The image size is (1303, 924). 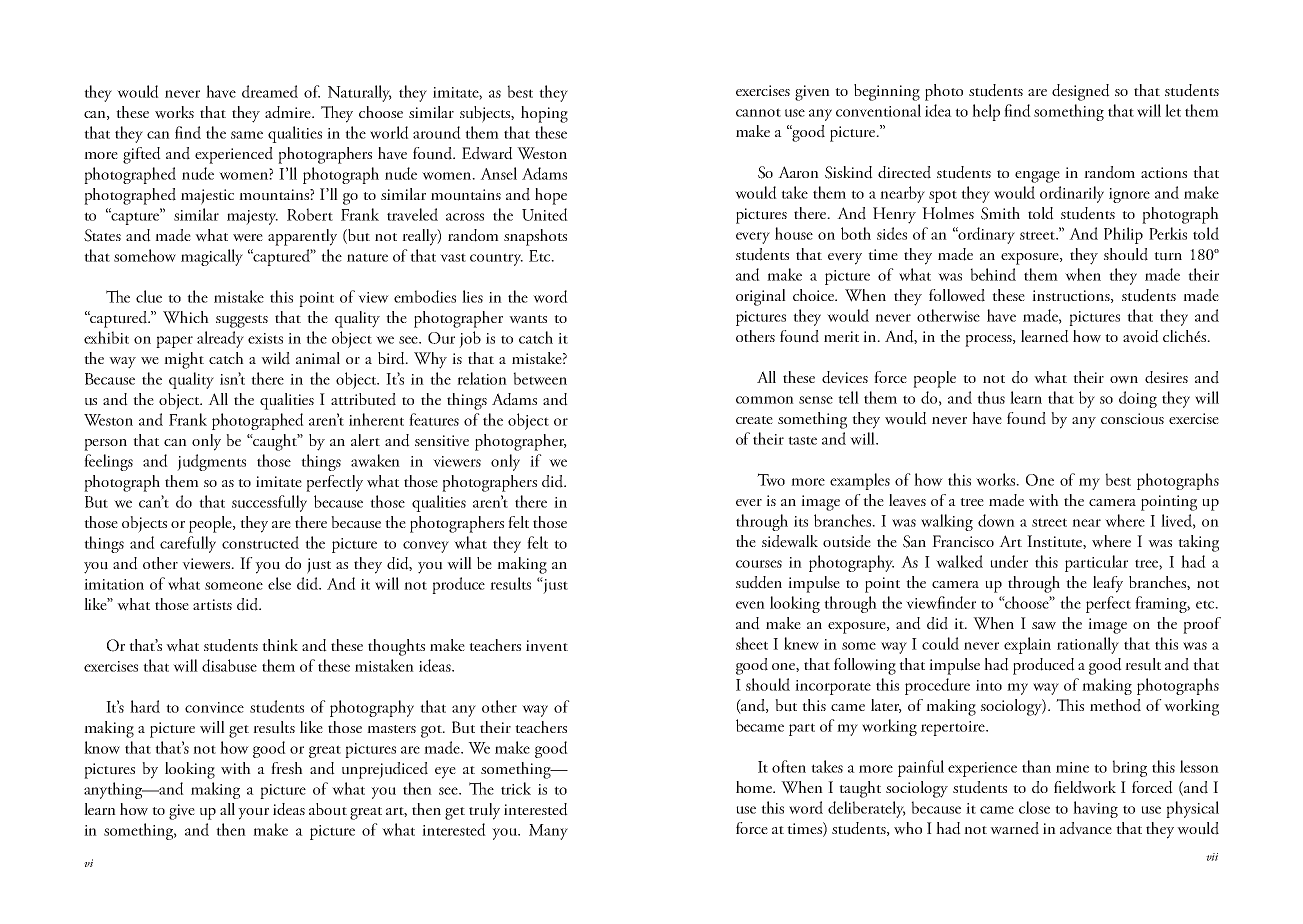 What do you see at coordinates (996, 520) in the screenshot?
I see `down` at bounding box center [996, 520].
